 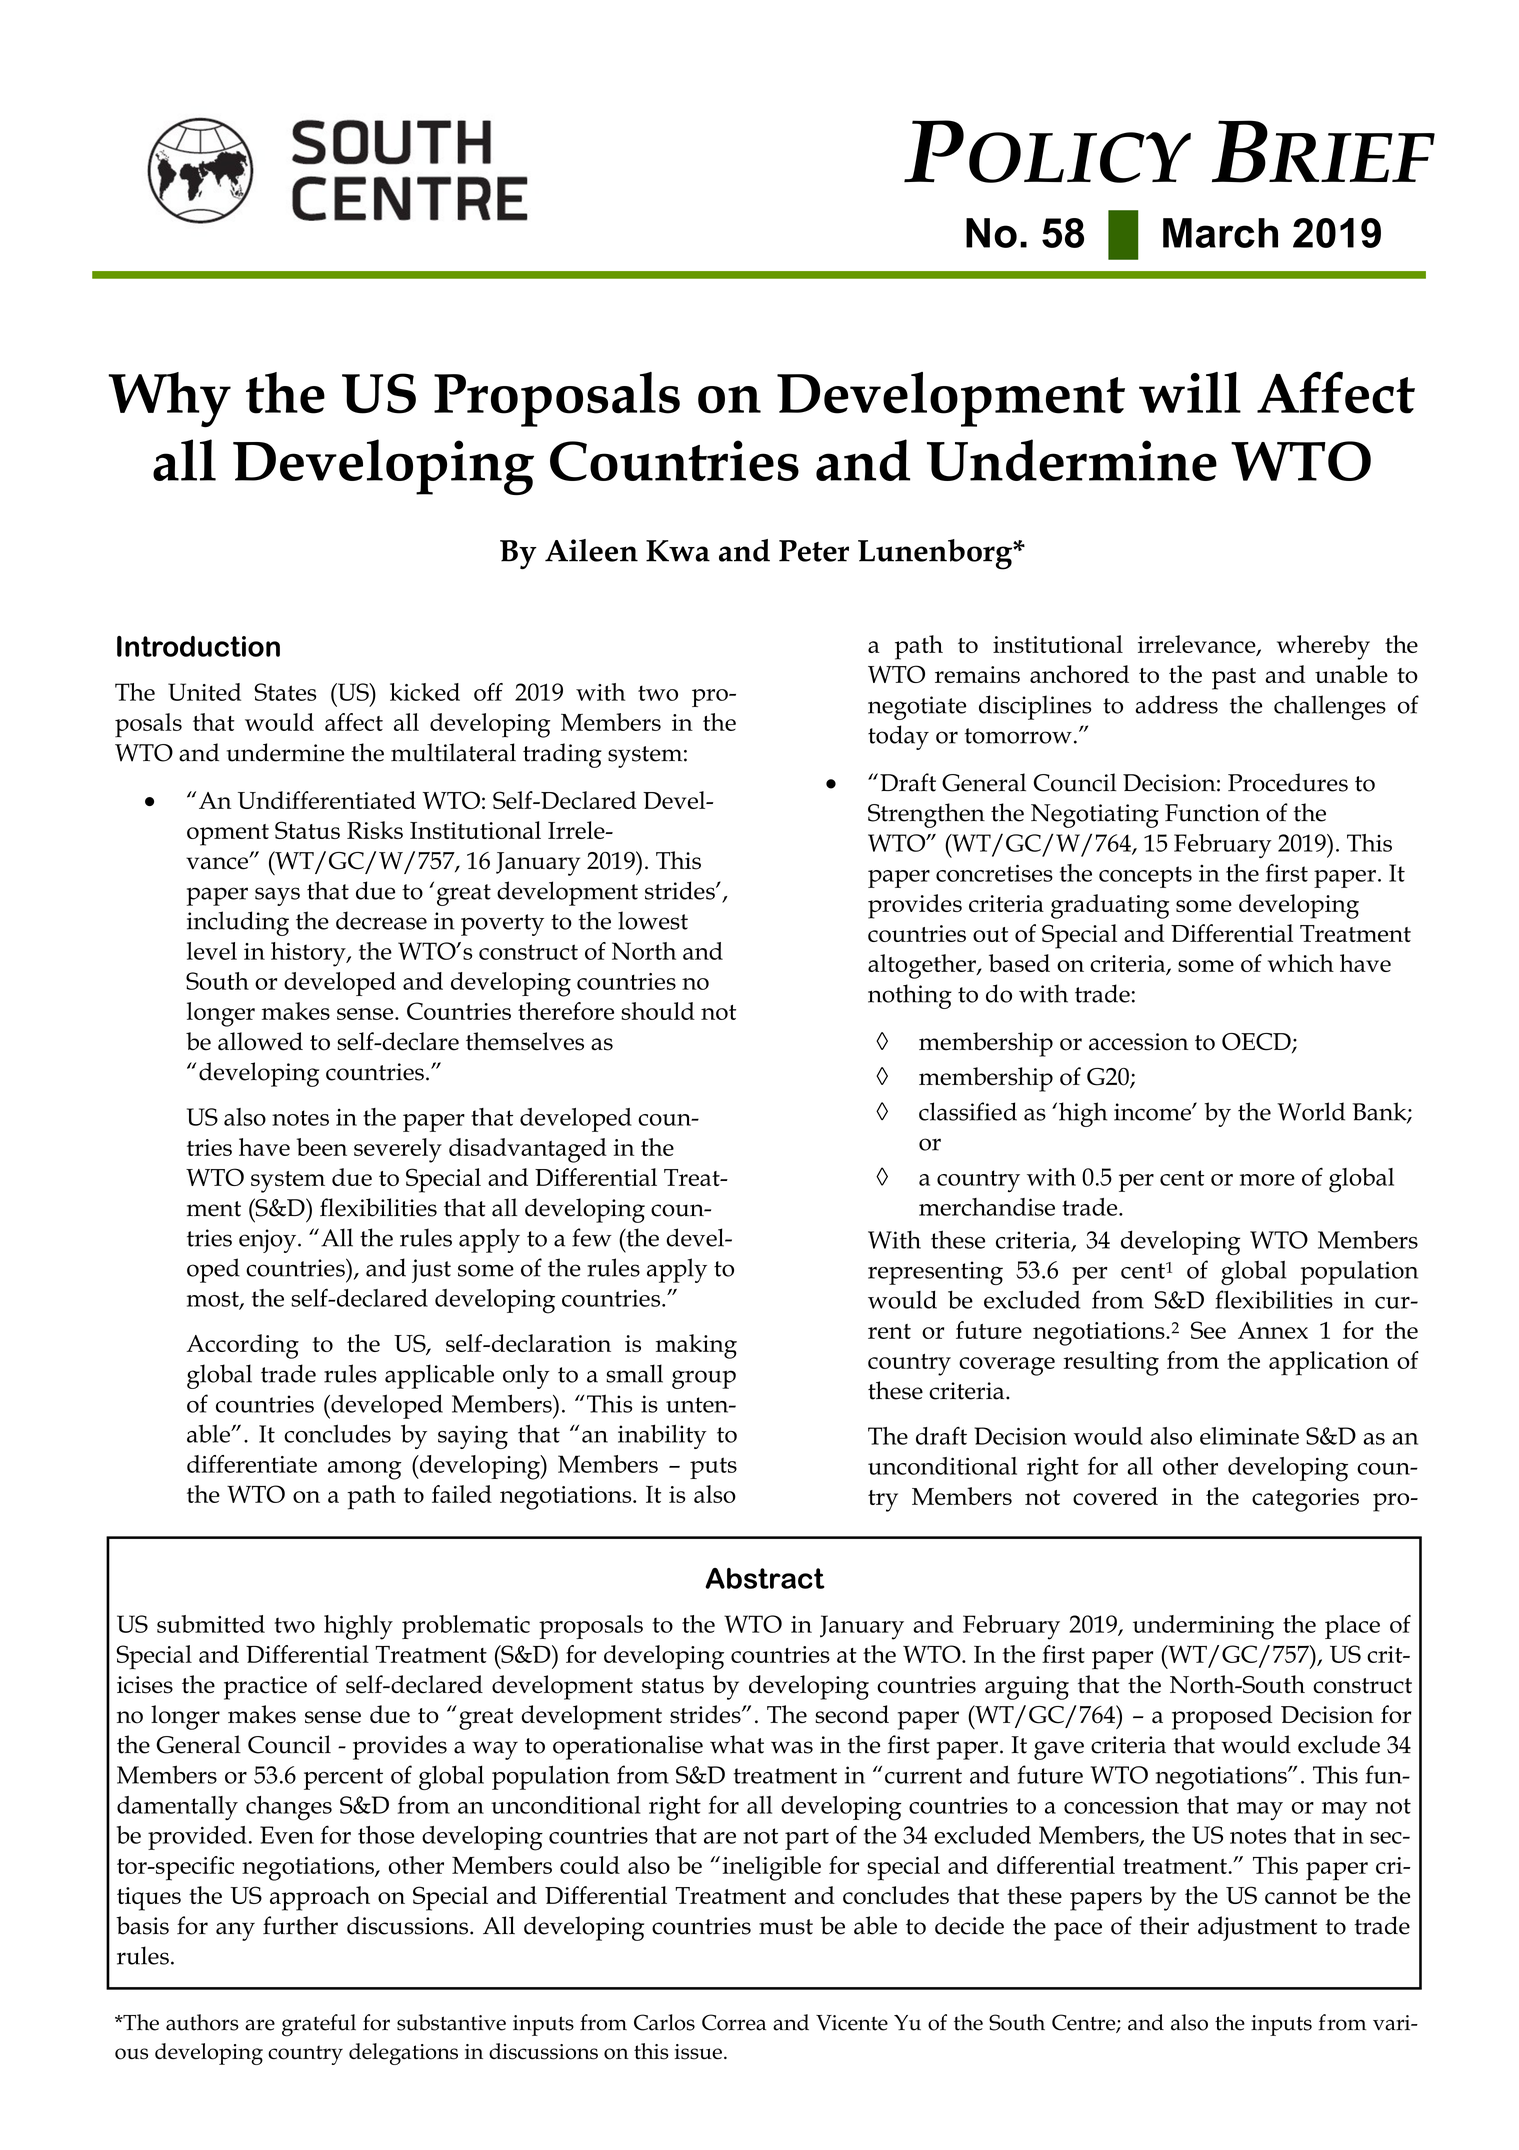 What do you see at coordinates (285, 692) in the page?
I see `States` at bounding box center [285, 692].
